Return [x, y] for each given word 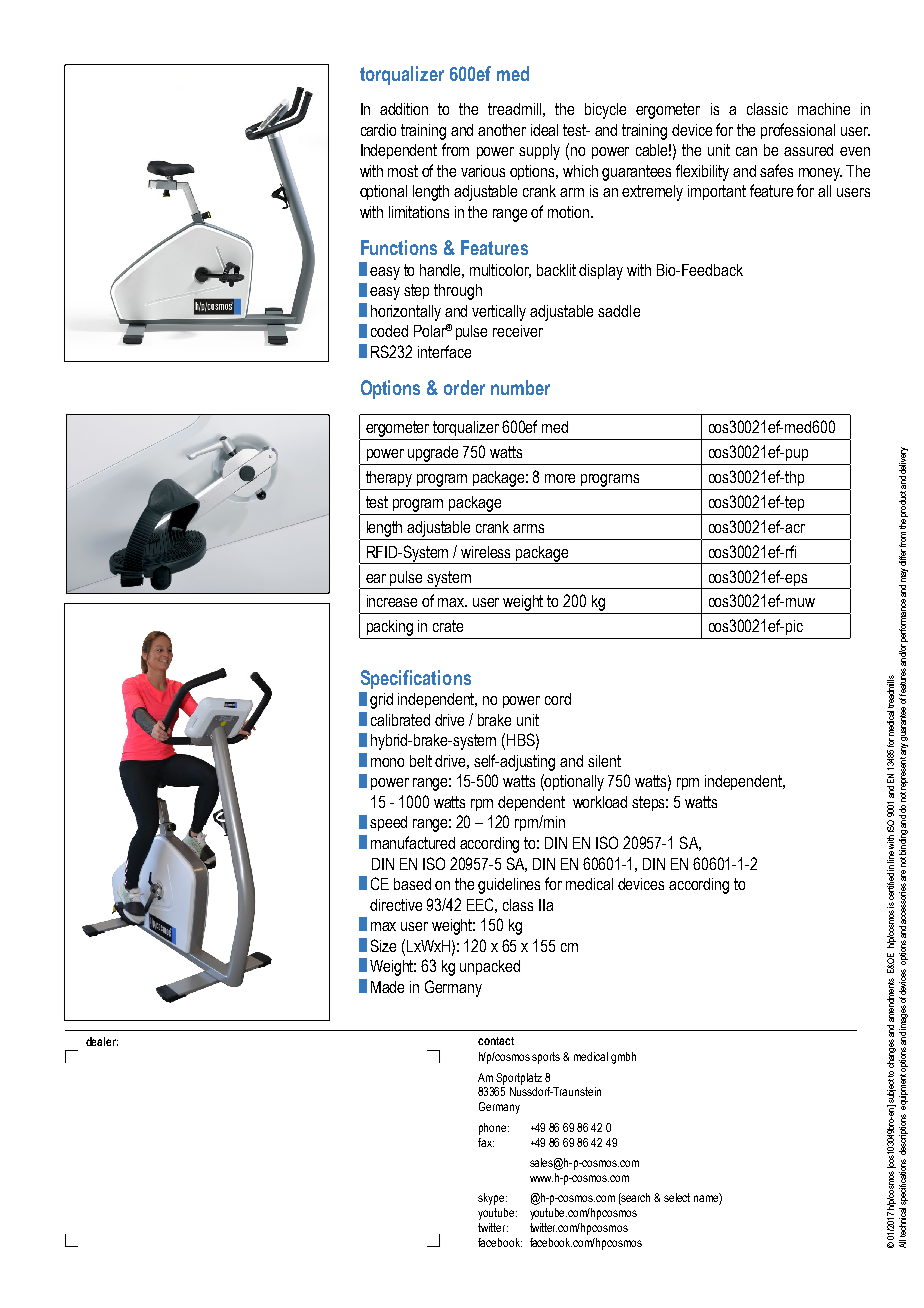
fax [486, 1142]
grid [381, 701]
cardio [378, 130]
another [502, 130]
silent [604, 761]
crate [448, 626]
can [746, 151]
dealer [102, 1041]
